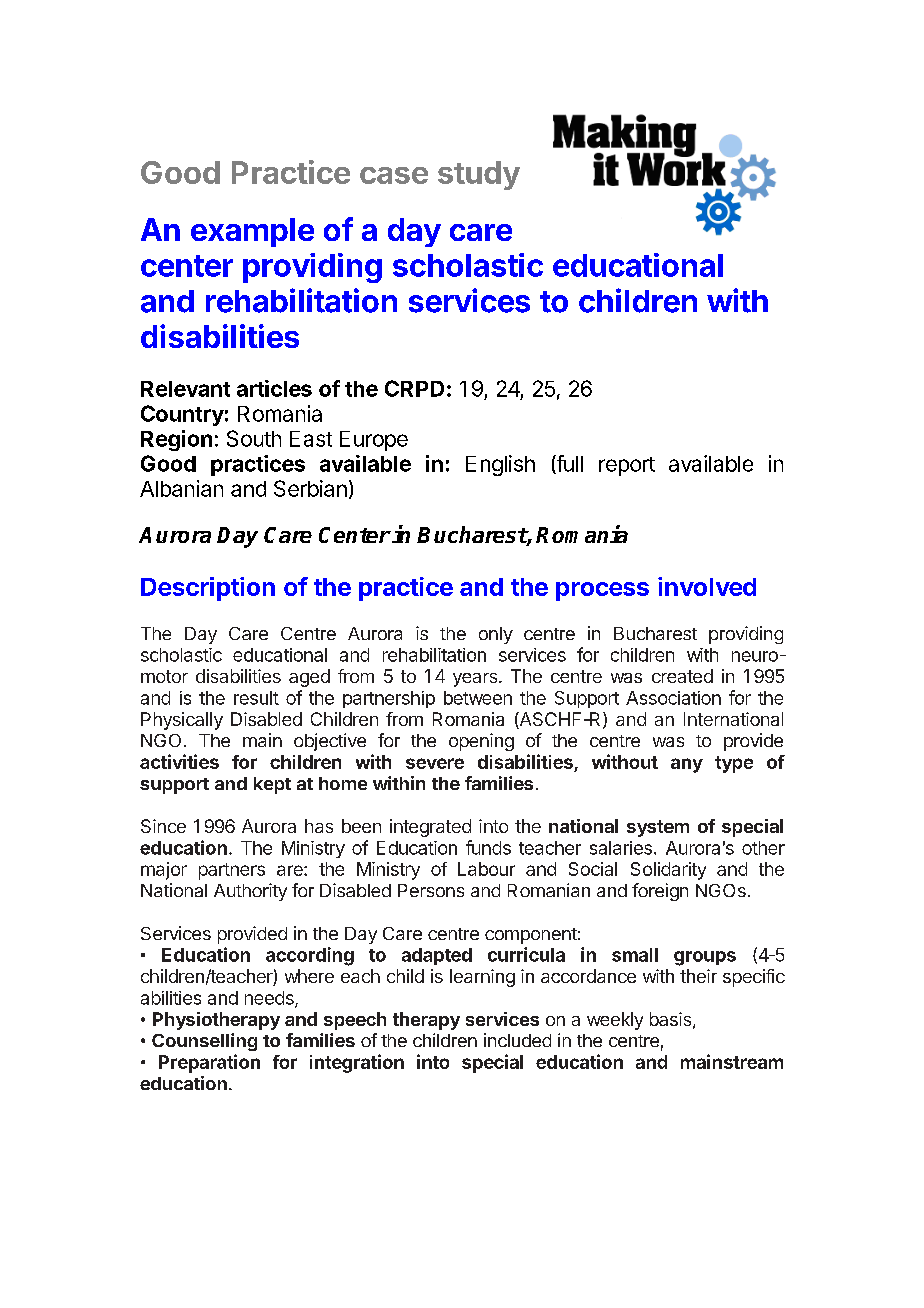  What do you see at coordinates (627, 466) in the screenshot?
I see `report` at bounding box center [627, 466].
